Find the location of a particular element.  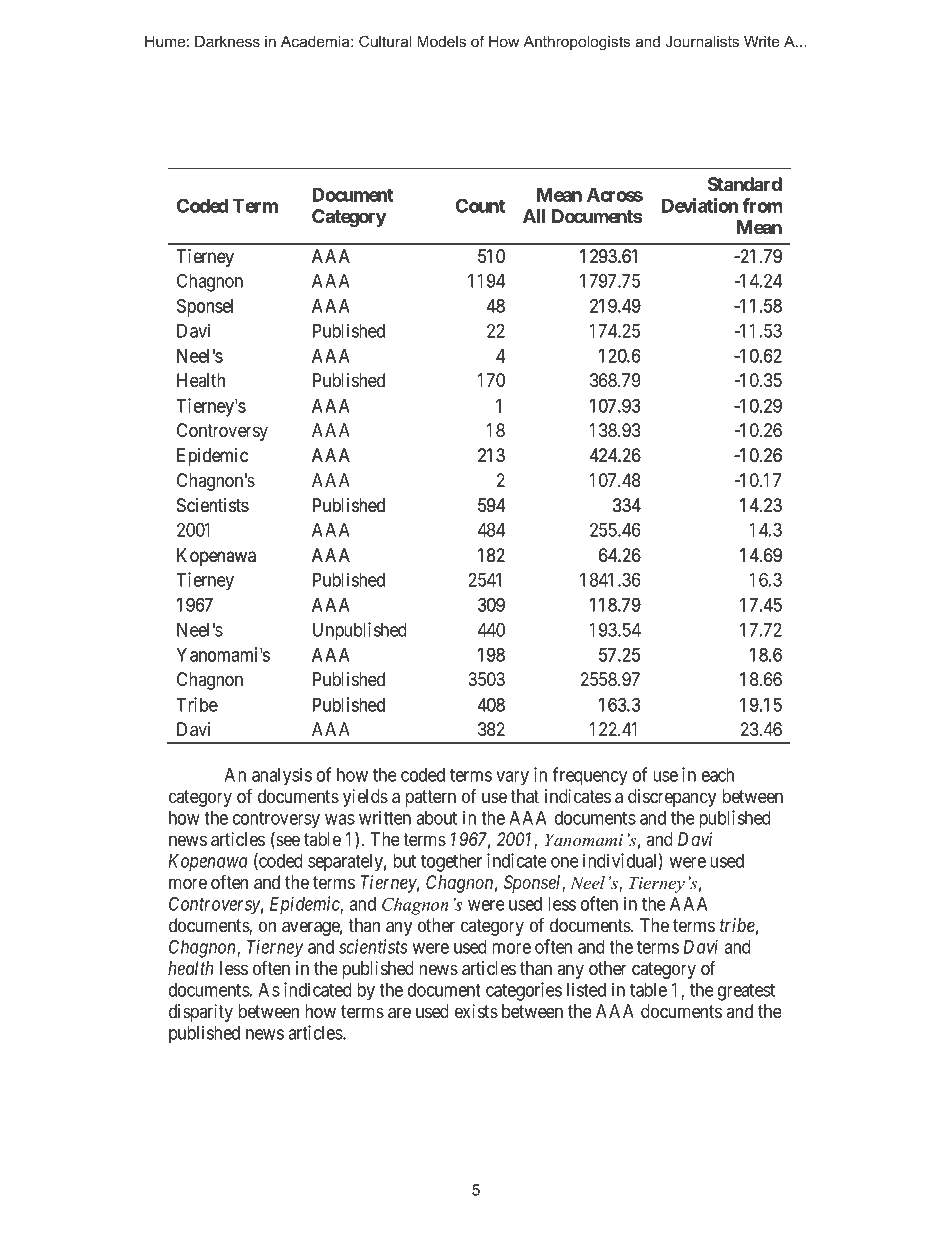

Journalists is located at coordinates (702, 41).
